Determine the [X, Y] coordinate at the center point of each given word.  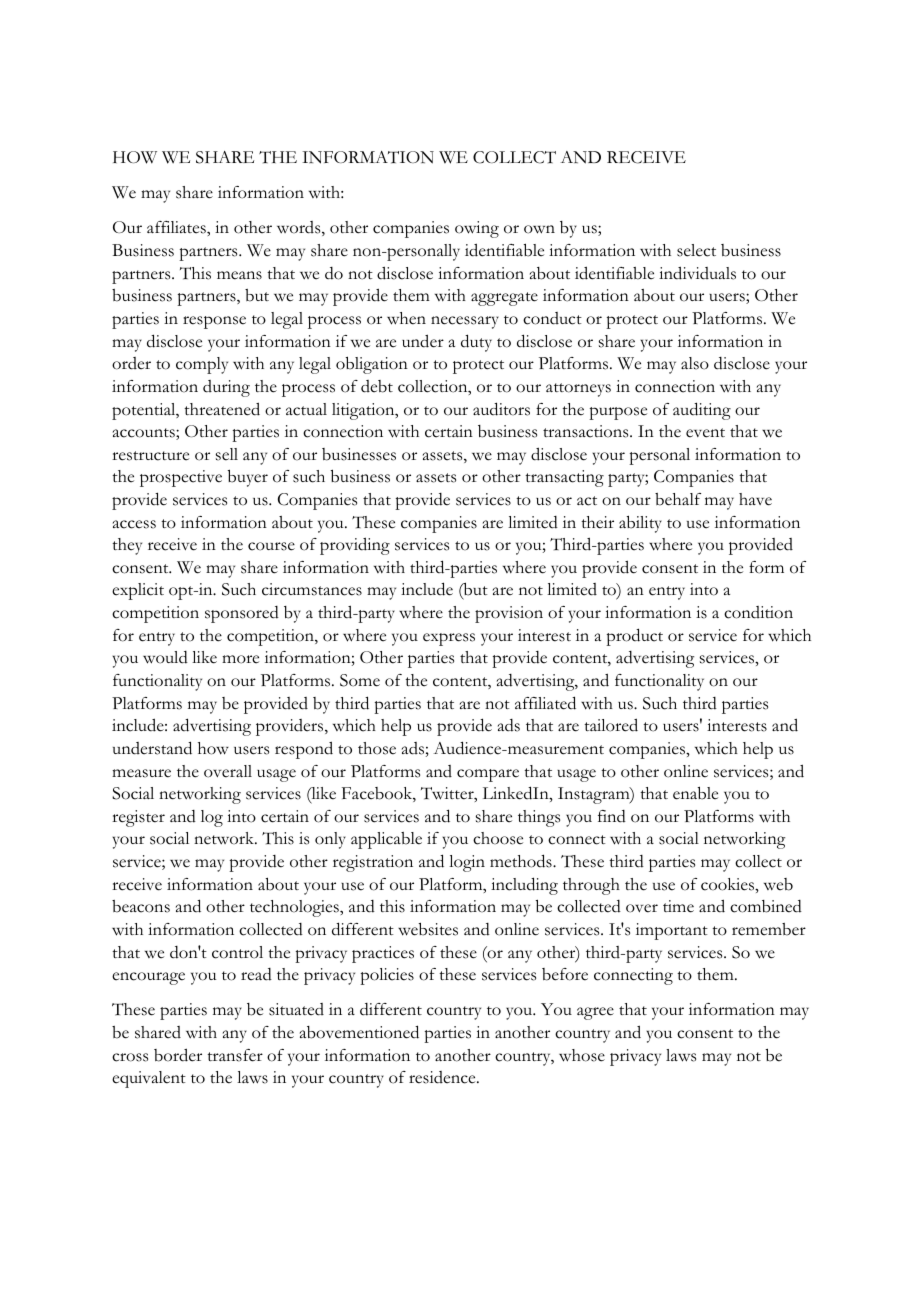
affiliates [177, 227]
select [696, 250]
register [138, 818]
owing [477, 229]
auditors [501, 409]
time [678, 906]
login [467, 863]
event [705, 433]
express [449, 639]
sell [227, 454]
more [240, 659]
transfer [235, 1055]
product [634, 637]
